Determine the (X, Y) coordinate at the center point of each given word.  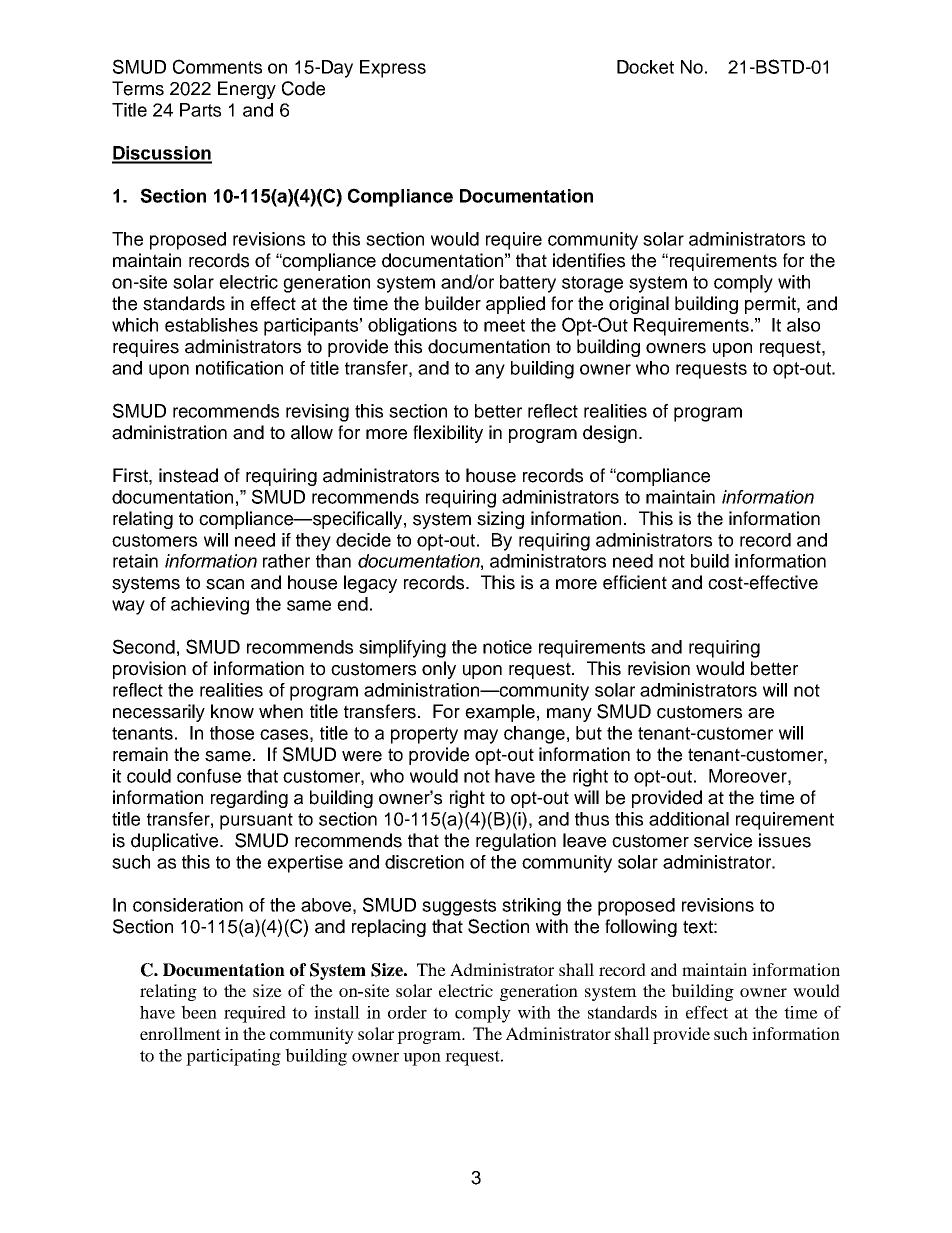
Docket (645, 67)
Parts (200, 110)
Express (393, 69)
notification (239, 368)
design (611, 434)
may (481, 736)
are (761, 713)
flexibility (448, 434)
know (232, 711)
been (199, 1012)
